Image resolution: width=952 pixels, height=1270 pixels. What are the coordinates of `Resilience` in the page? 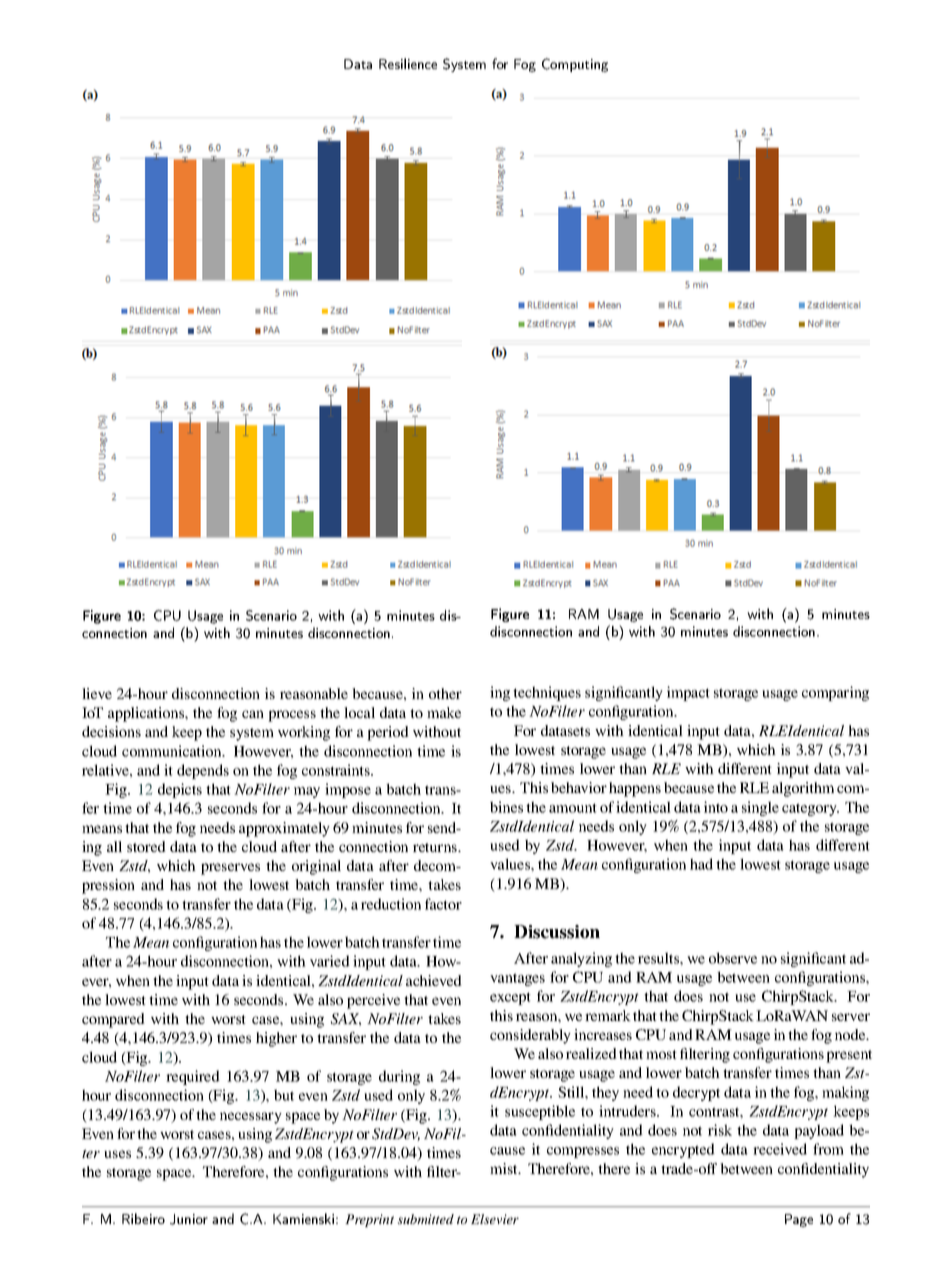 It's located at (408, 63).
